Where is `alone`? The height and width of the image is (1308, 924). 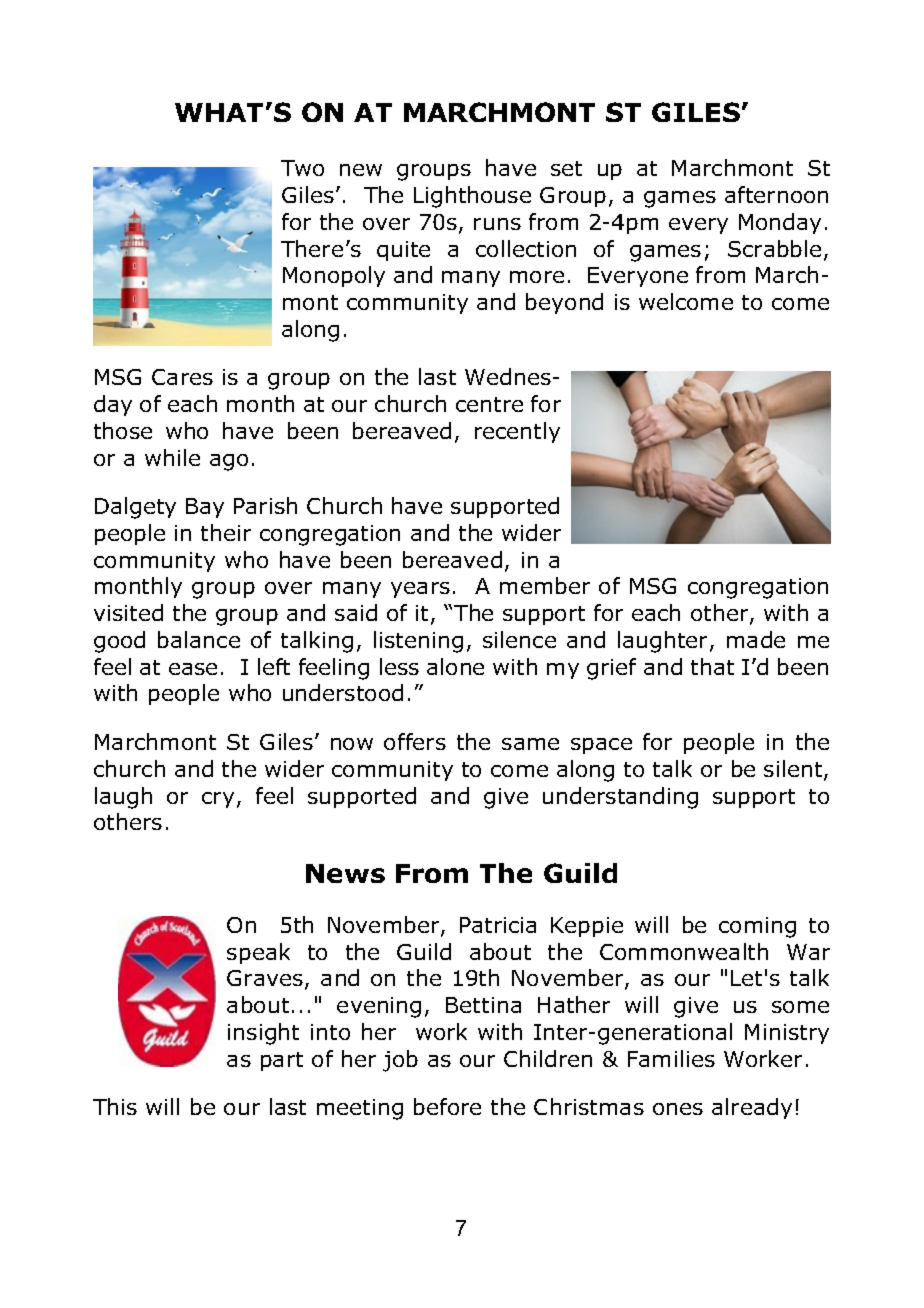
alone is located at coordinates (455, 666).
